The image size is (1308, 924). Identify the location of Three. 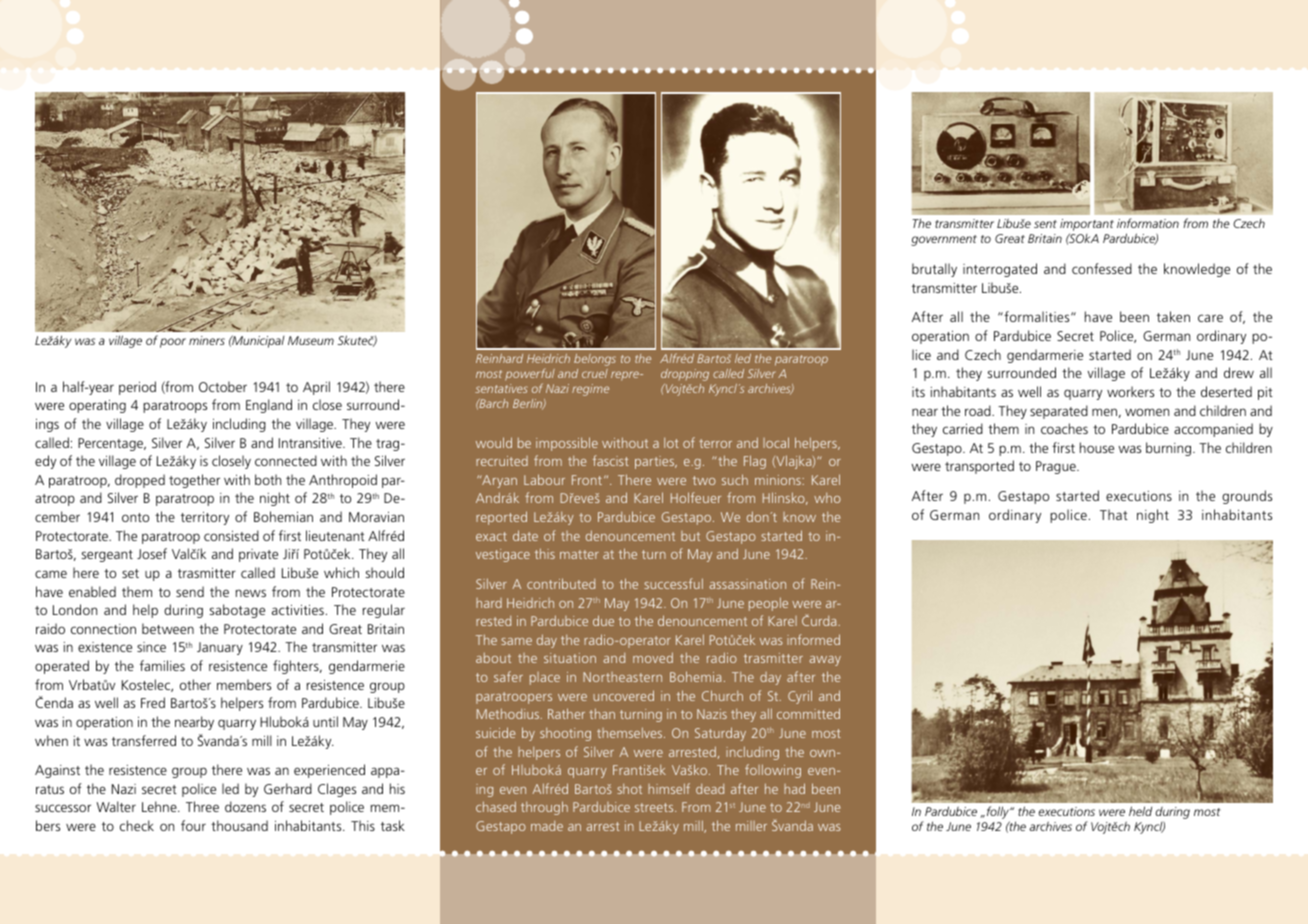
(202, 806).
